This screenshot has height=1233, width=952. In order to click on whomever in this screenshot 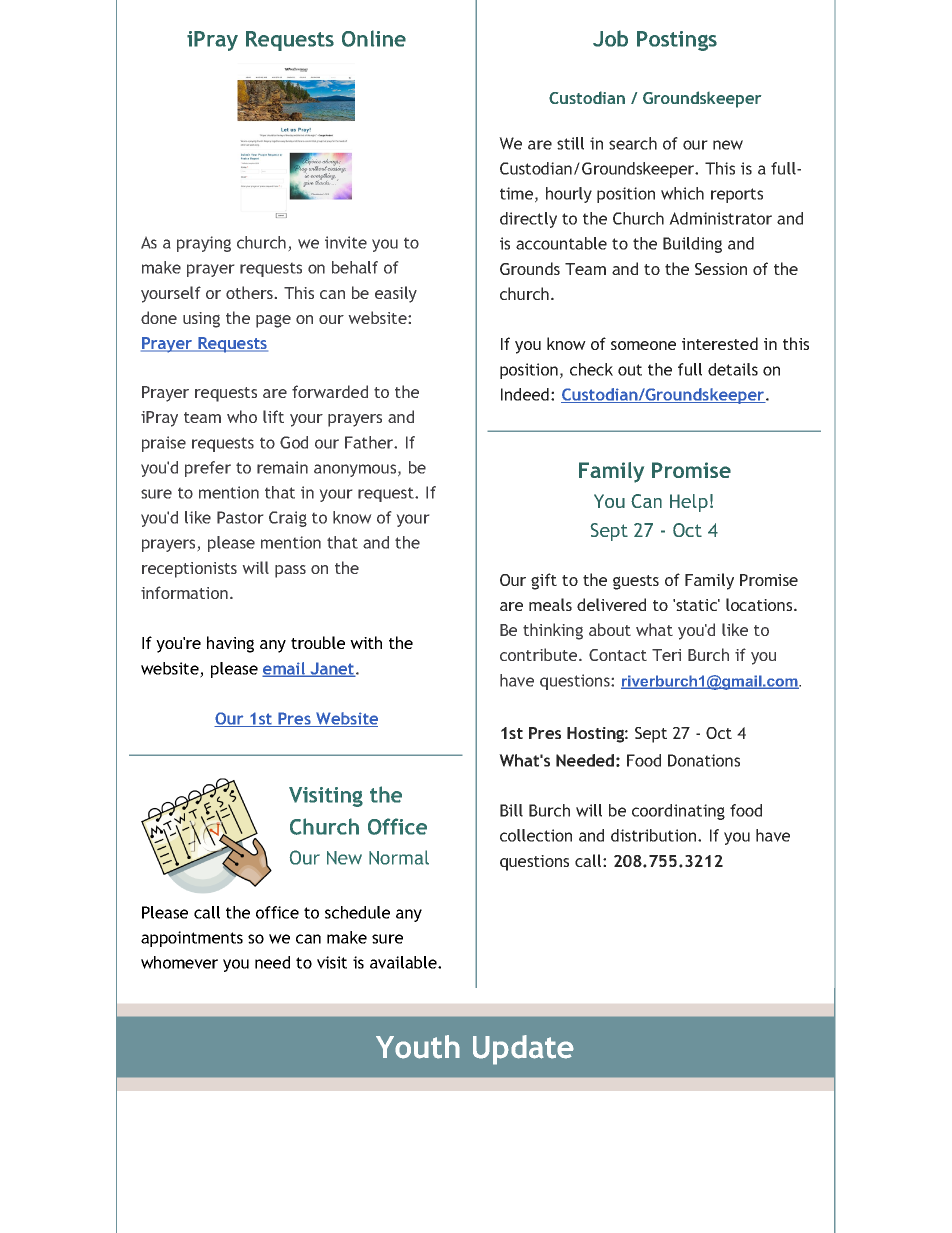, I will do `click(179, 962)`.
